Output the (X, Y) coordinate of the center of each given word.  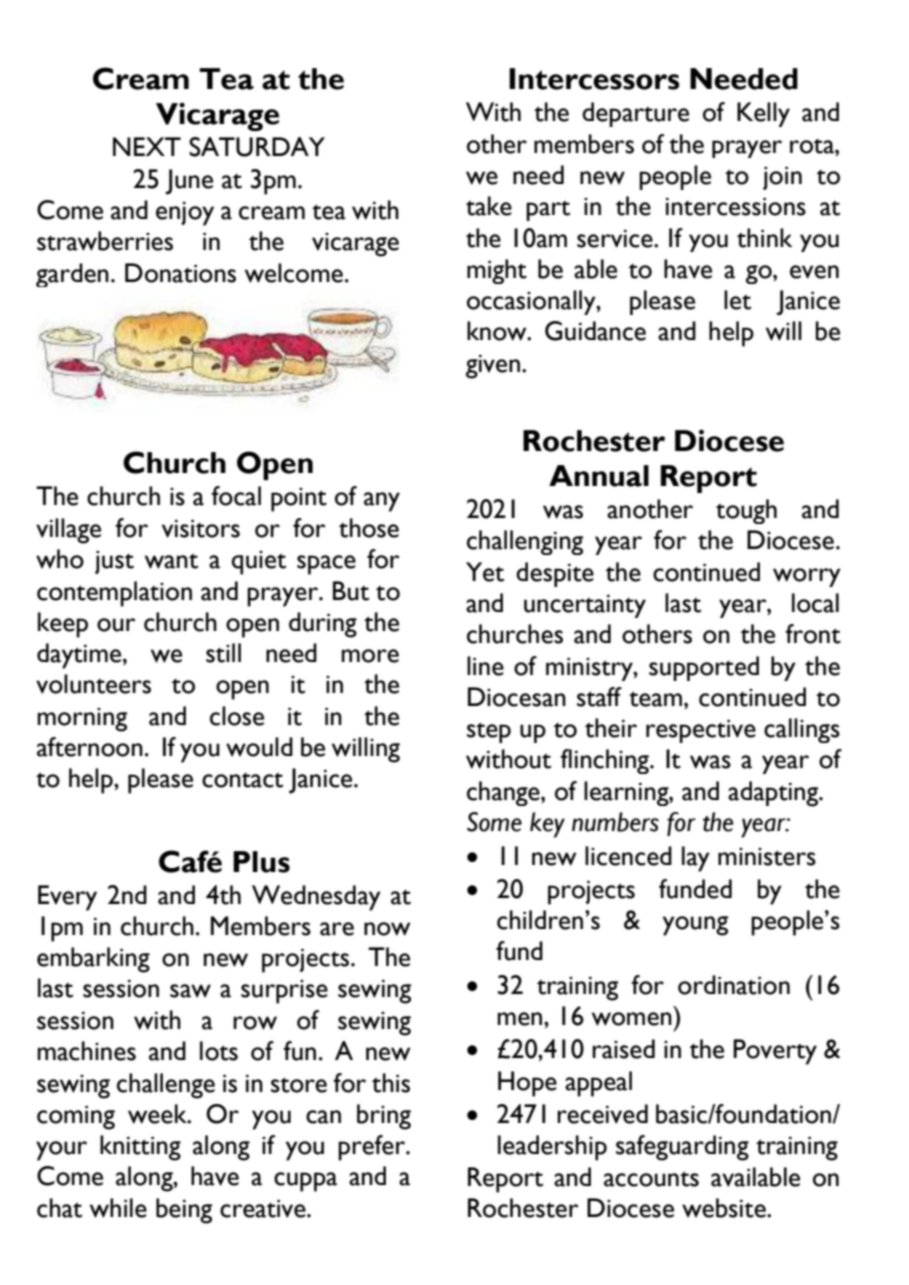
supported (704, 668)
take (489, 206)
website (725, 1208)
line (485, 666)
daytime (80, 656)
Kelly (763, 114)
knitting (140, 1148)
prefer (373, 1148)
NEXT (147, 146)
